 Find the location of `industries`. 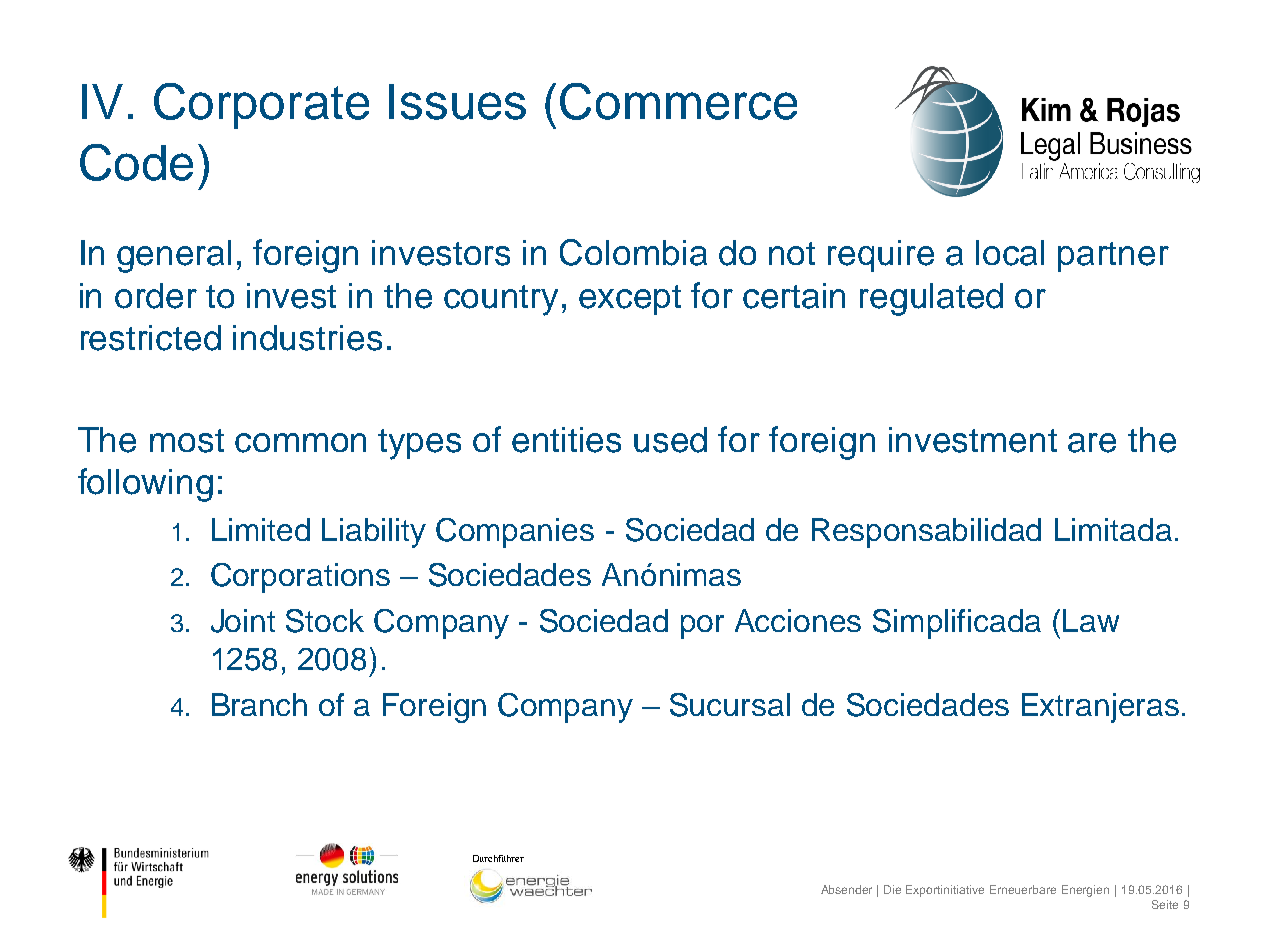

industries is located at coordinates (307, 338).
